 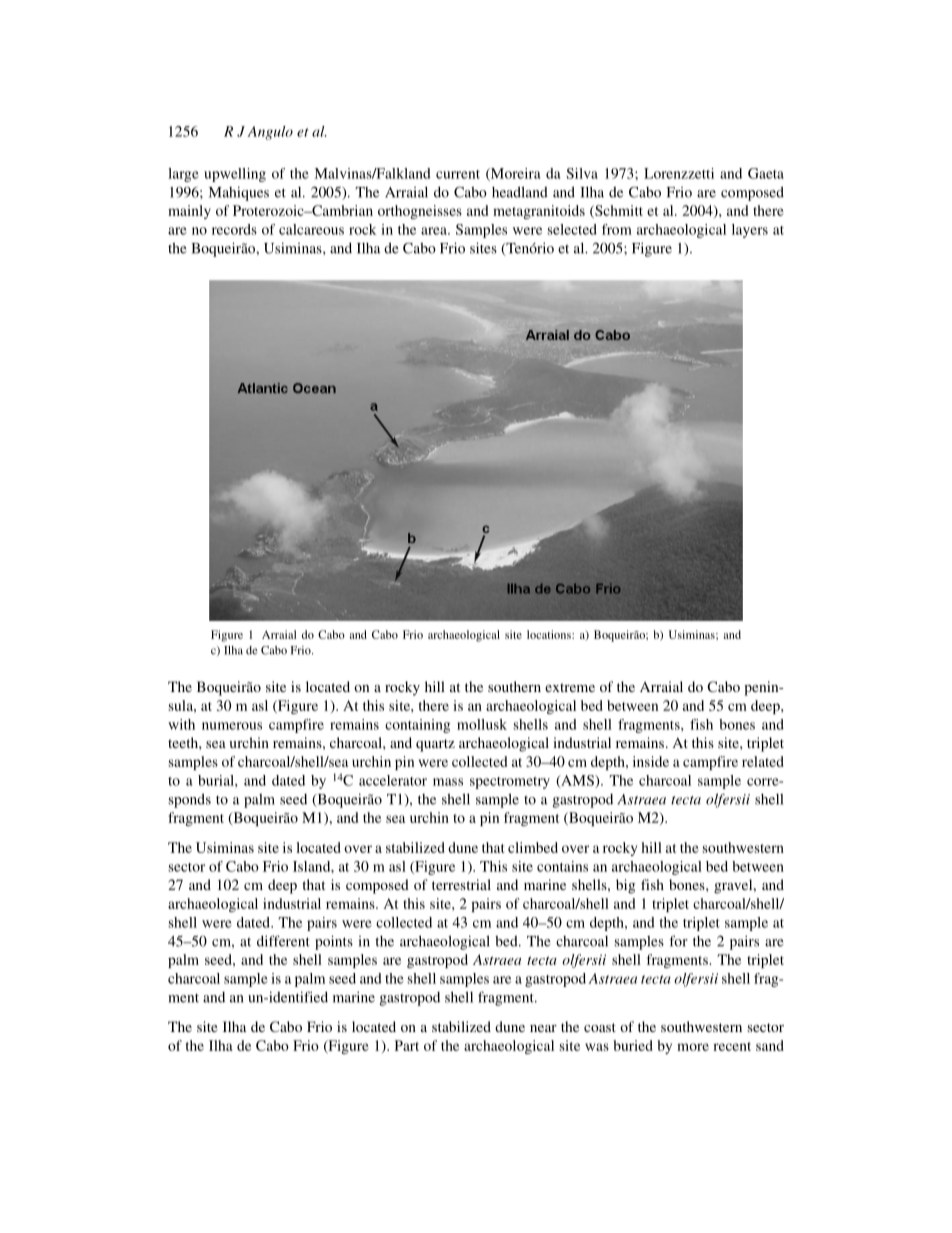 I want to click on layers, so click(x=750, y=231).
